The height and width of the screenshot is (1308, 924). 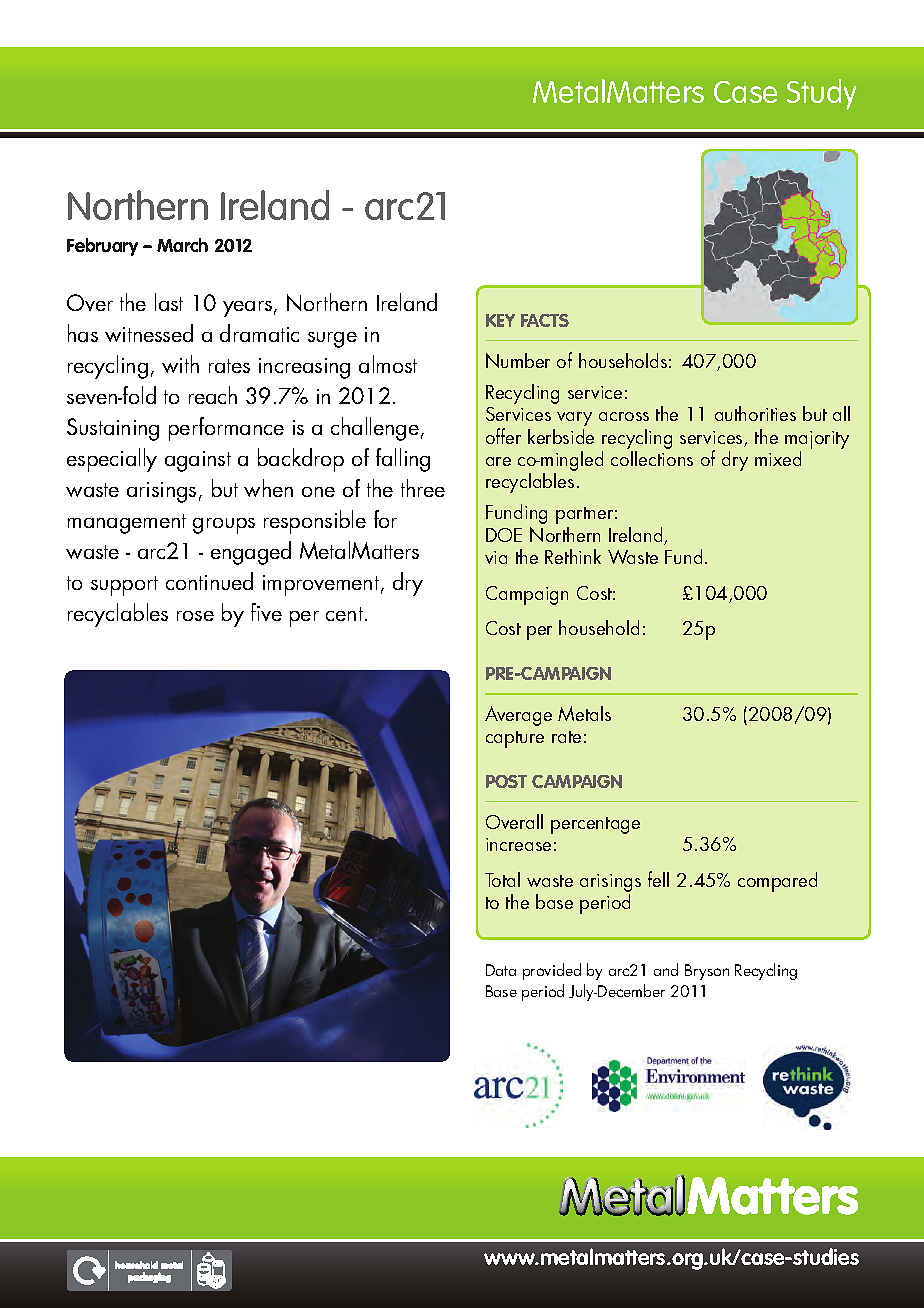 What do you see at coordinates (195, 616) in the screenshot?
I see `rose` at bounding box center [195, 616].
